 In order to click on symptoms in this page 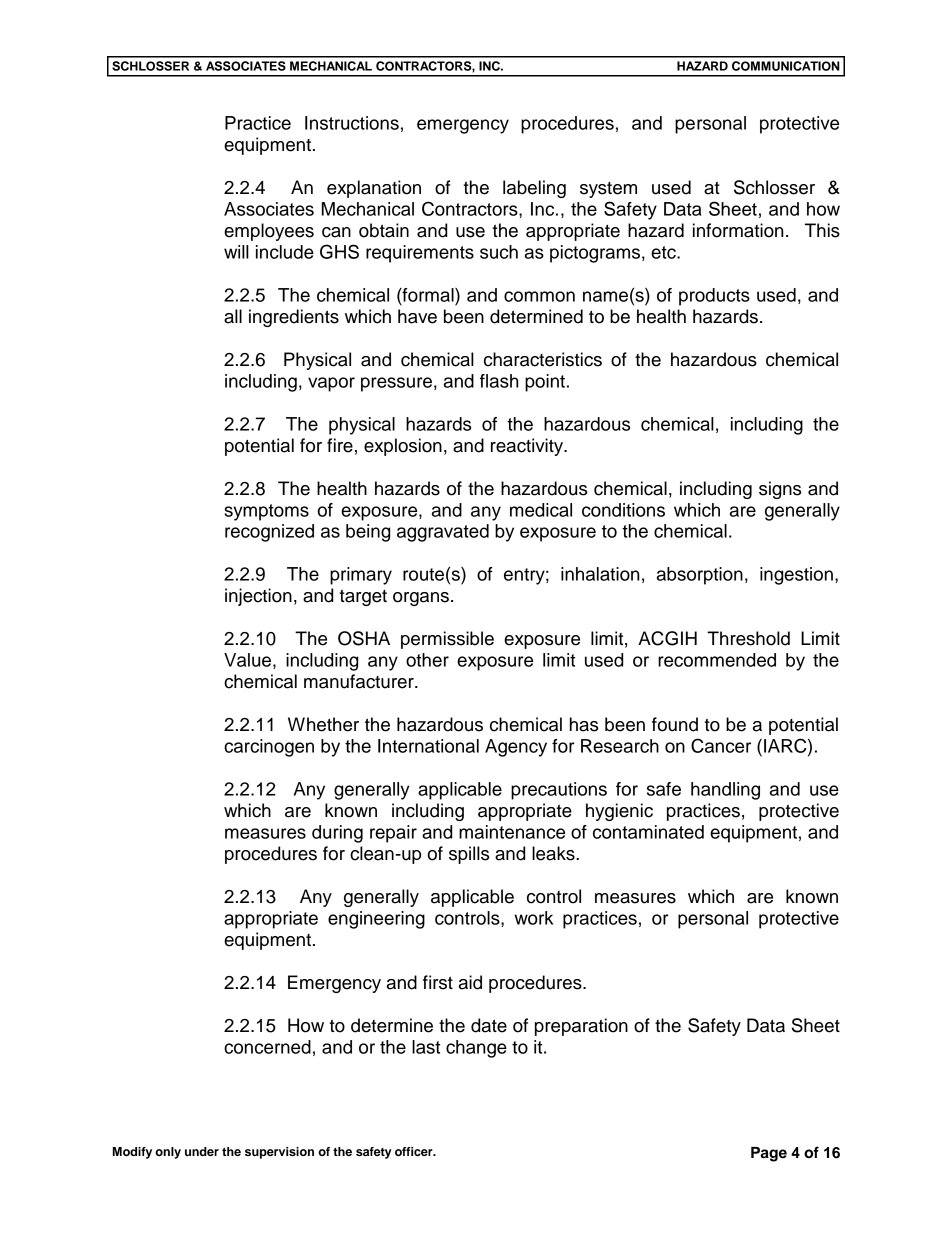, I will do `click(266, 512)`.
